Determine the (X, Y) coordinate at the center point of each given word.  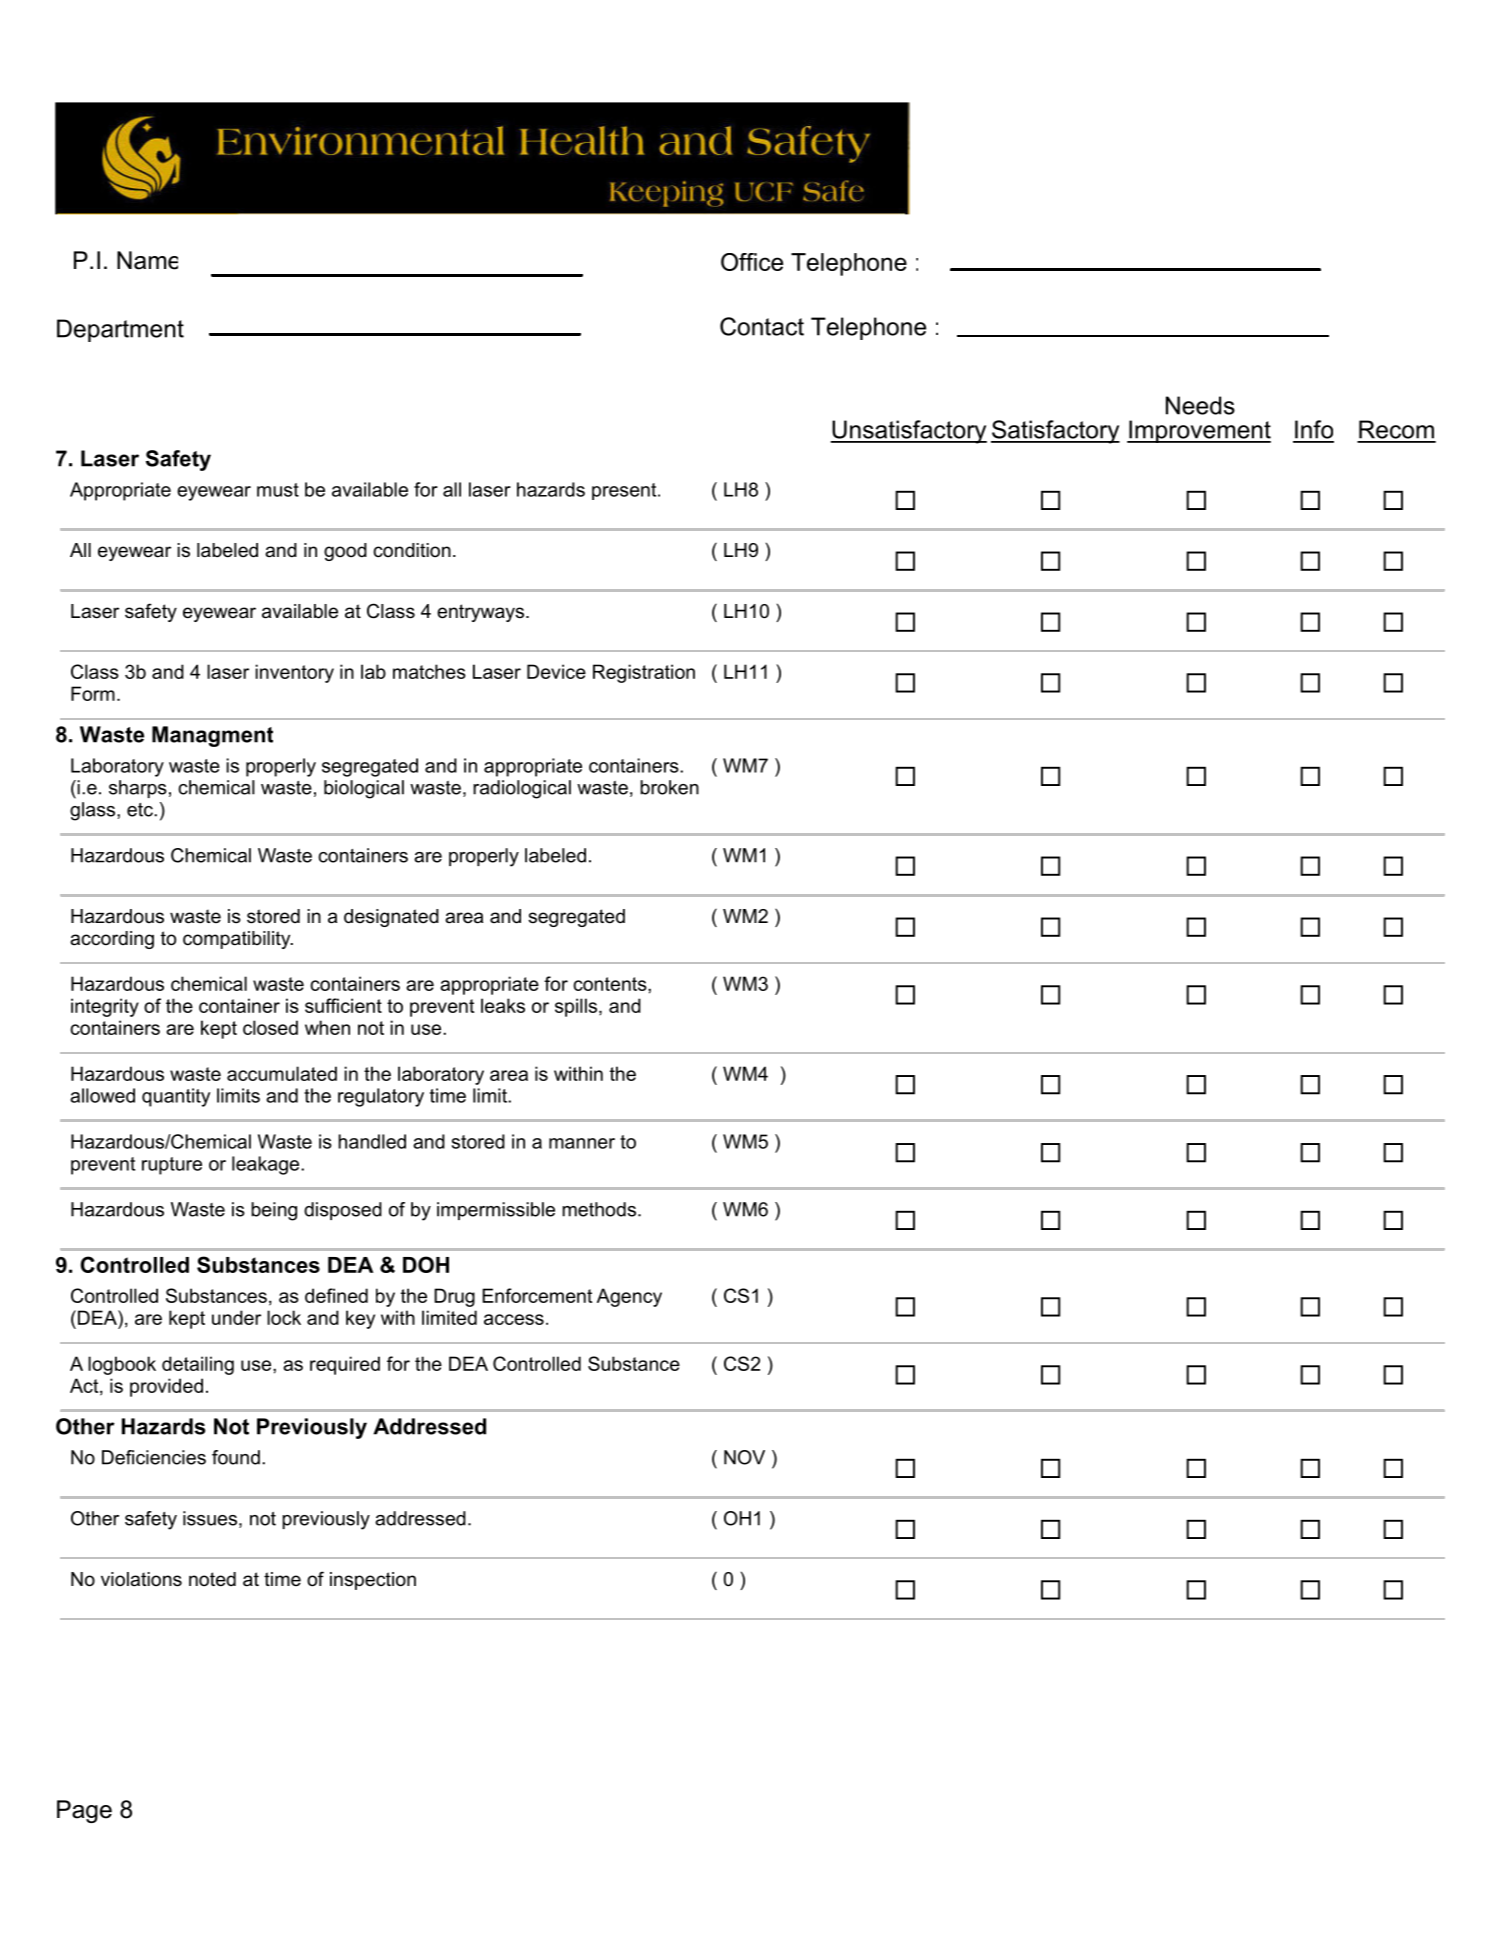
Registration (644, 673)
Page (84, 1811)
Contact (762, 326)
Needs (1200, 405)
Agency (629, 1297)
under (236, 1317)
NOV (744, 1457)
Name (147, 260)
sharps (138, 789)
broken (669, 787)
